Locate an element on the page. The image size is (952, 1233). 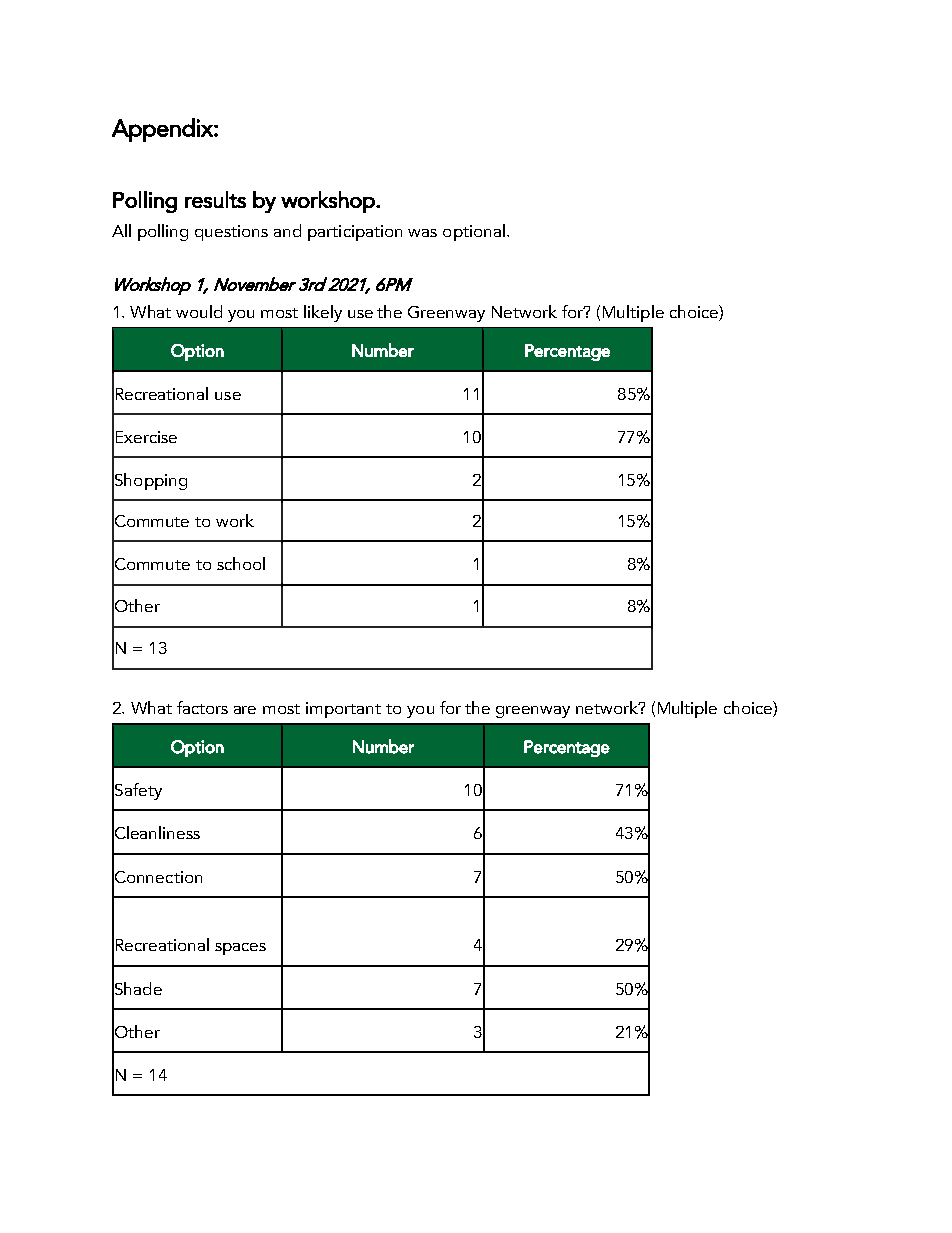
spaces is located at coordinates (240, 949).
